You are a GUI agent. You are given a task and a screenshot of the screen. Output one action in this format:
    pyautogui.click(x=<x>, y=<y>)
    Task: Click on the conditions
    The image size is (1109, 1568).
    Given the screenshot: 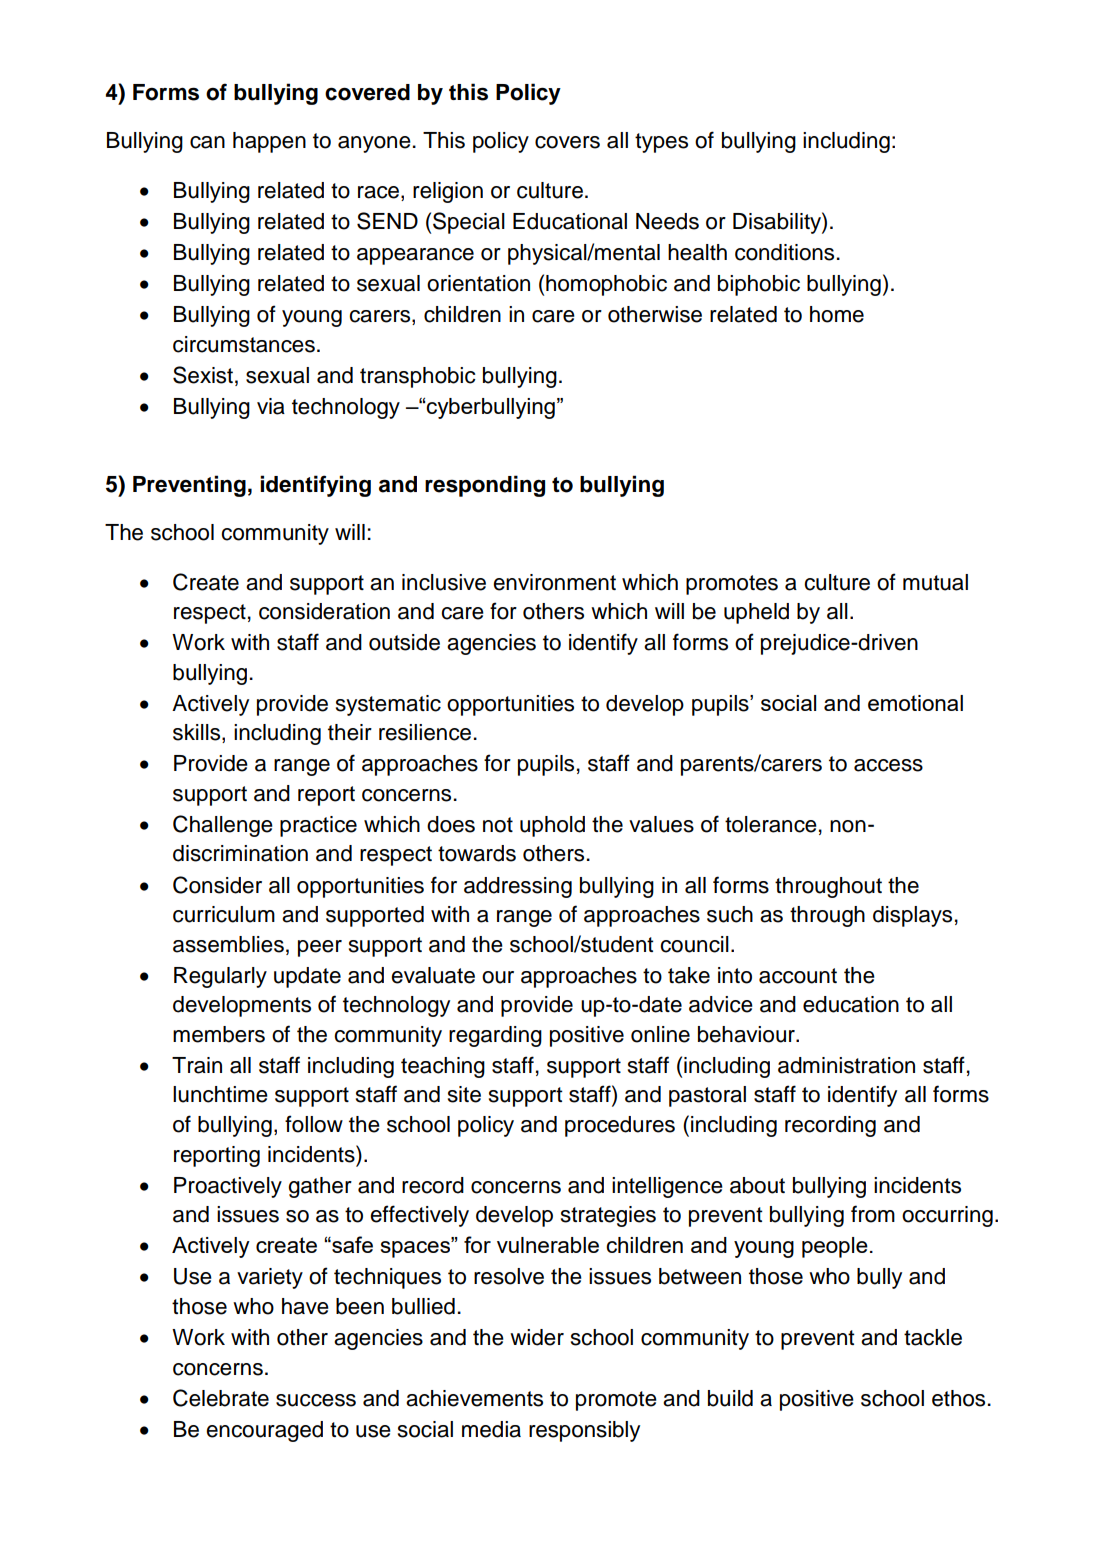 What is the action you would take?
    pyautogui.click(x=784, y=252)
